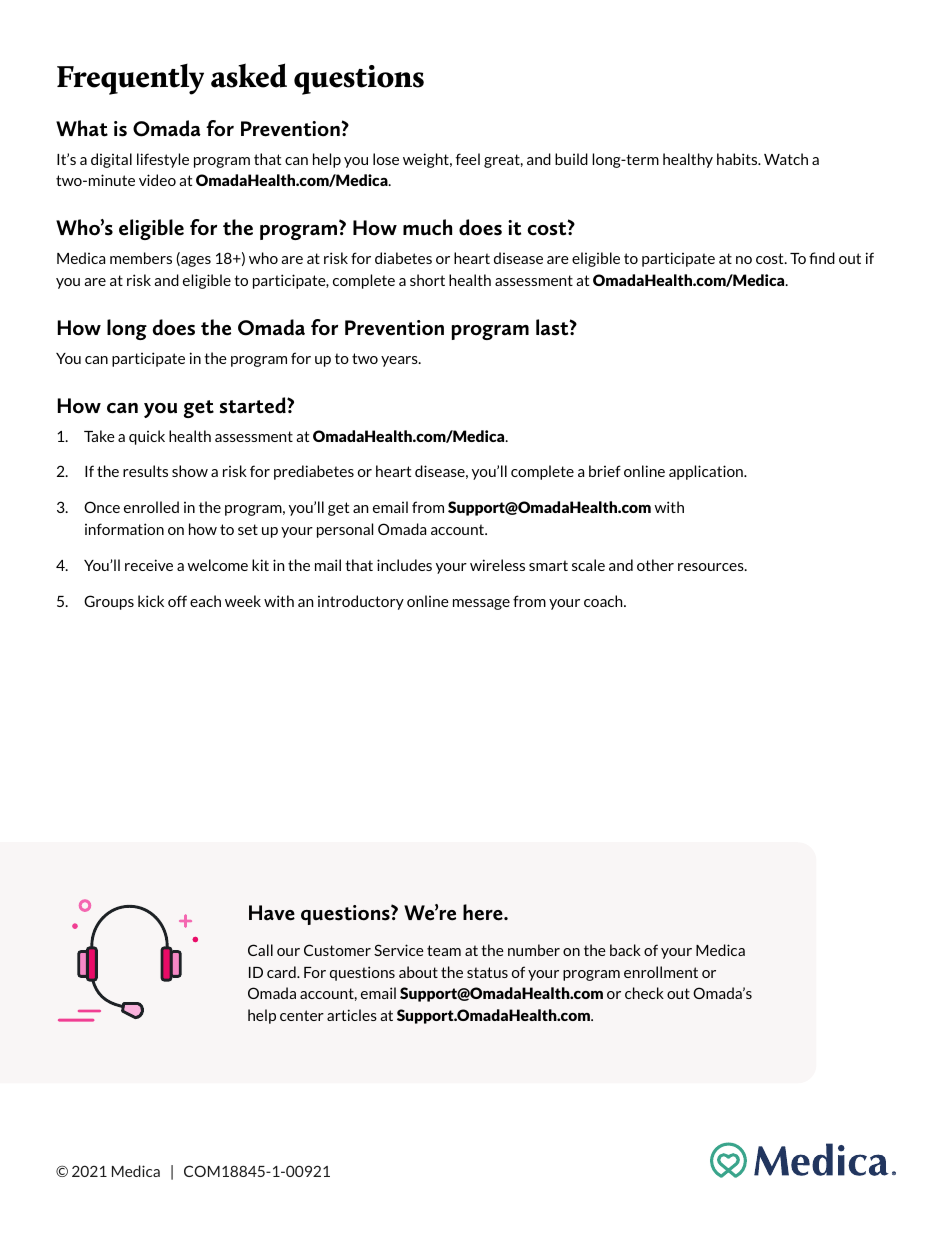  What do you see at coordinates (738, 159) in the screenshot?
I see `habits` at bounding box center [738, 159].
